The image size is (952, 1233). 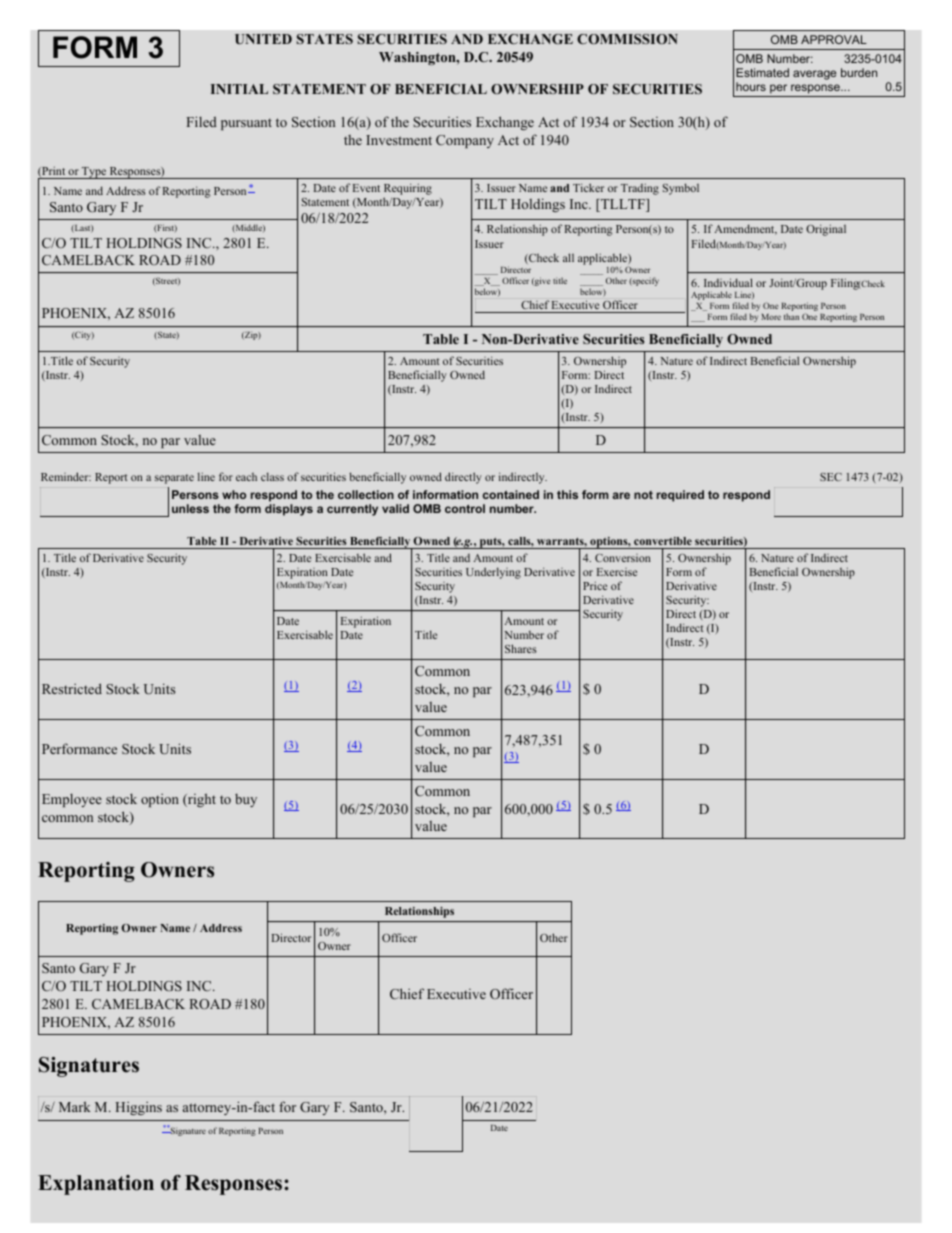 I want to click on Company, so click(x=465, y=141).
